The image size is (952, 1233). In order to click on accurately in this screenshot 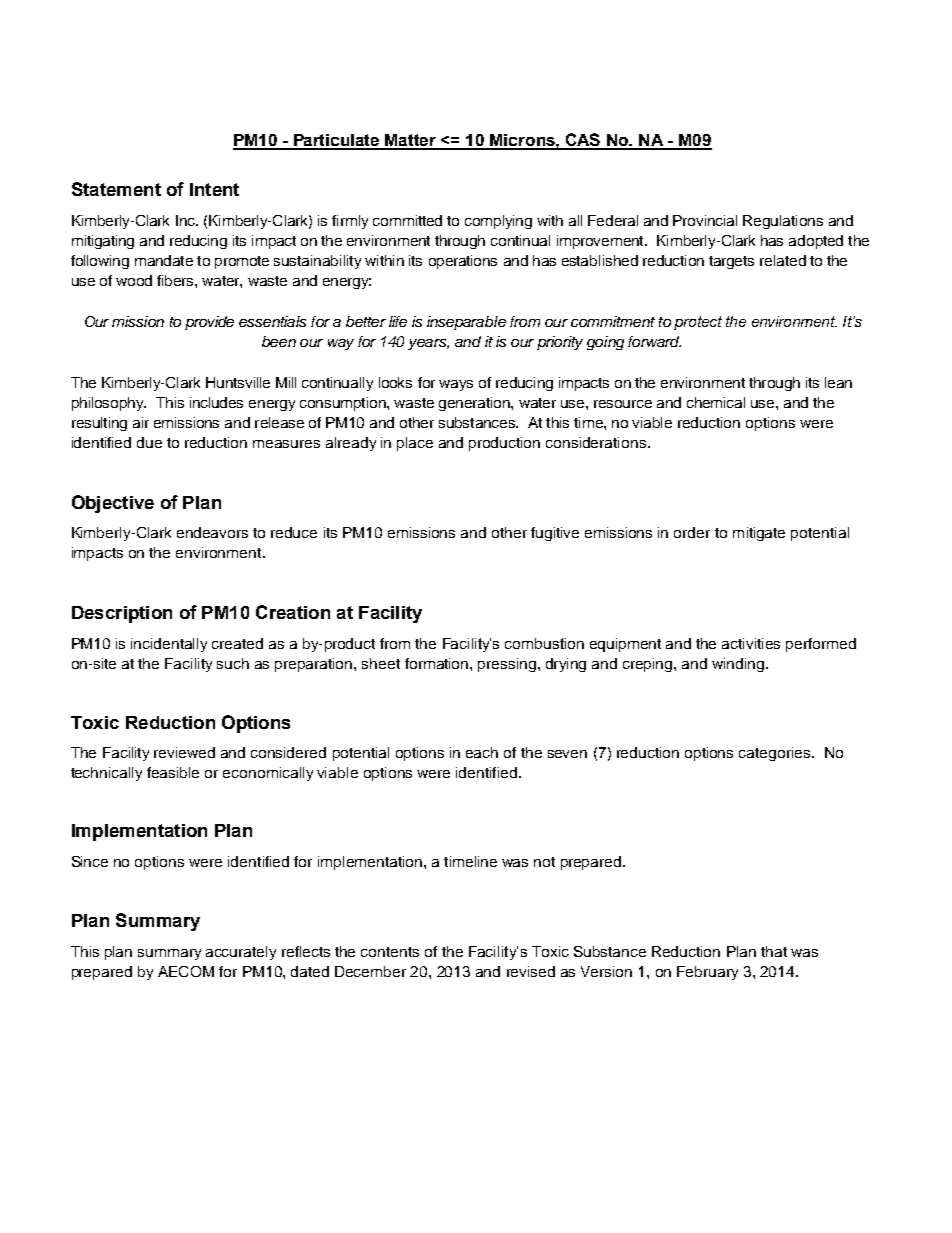, I will do `click(241, 953)`.
